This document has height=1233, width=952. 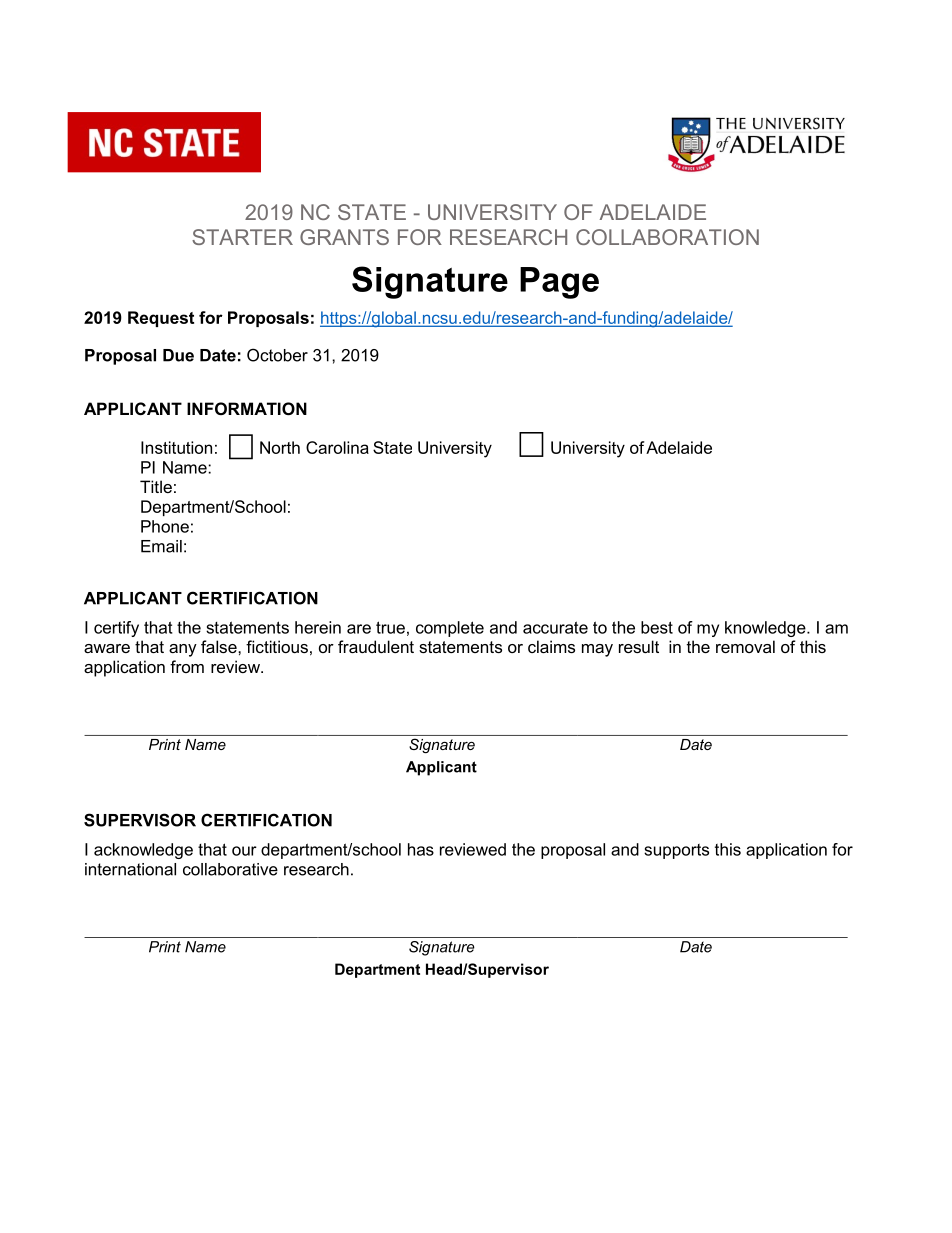 What do you see at coordinates (161, 546) in the document?
I see `Email` at bounding box center [161, 546].
